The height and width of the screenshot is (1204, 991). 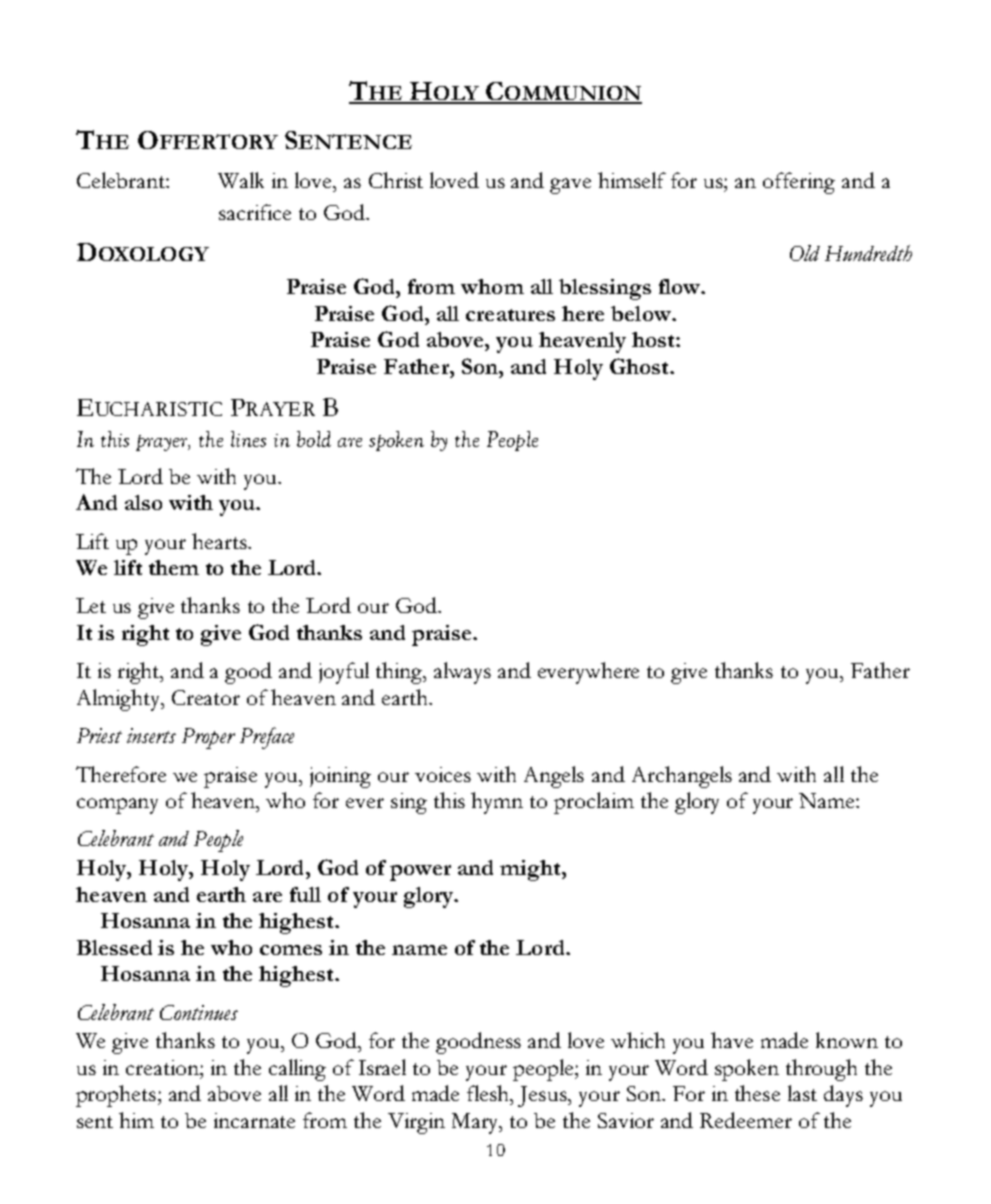 What do you see at coordinates (208, 738) in the screenshot?
I see `Proper` at bounding box center [208, 738].
